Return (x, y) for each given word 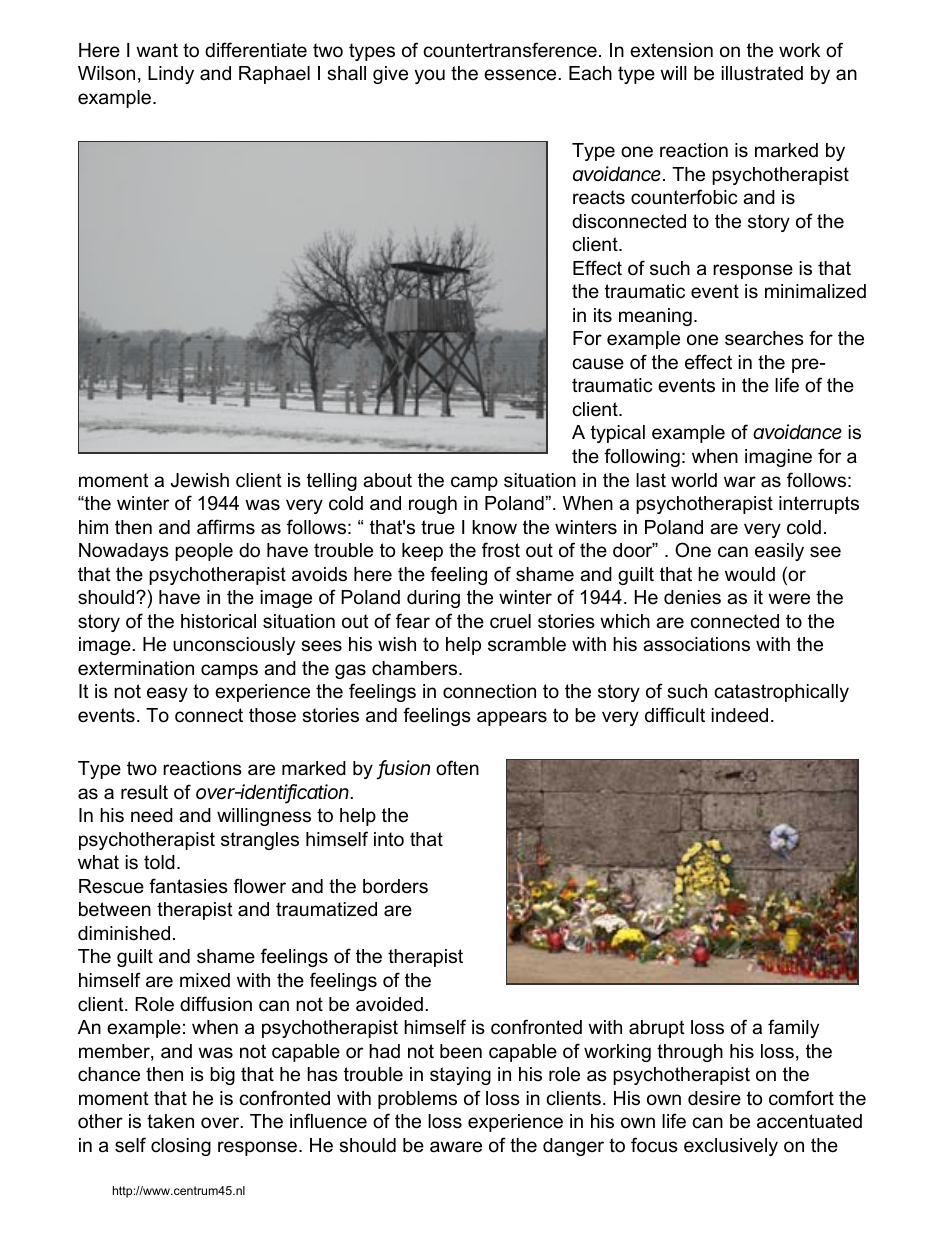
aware (456, 1147)
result (144, 792)
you (430, 76)
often (457, 768)
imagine (778, 458)
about (387, 480)
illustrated (762, 73)
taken (170, 1121)
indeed (739, 715)
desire (714, 1098)
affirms (226, 527)
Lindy (171, 75)
